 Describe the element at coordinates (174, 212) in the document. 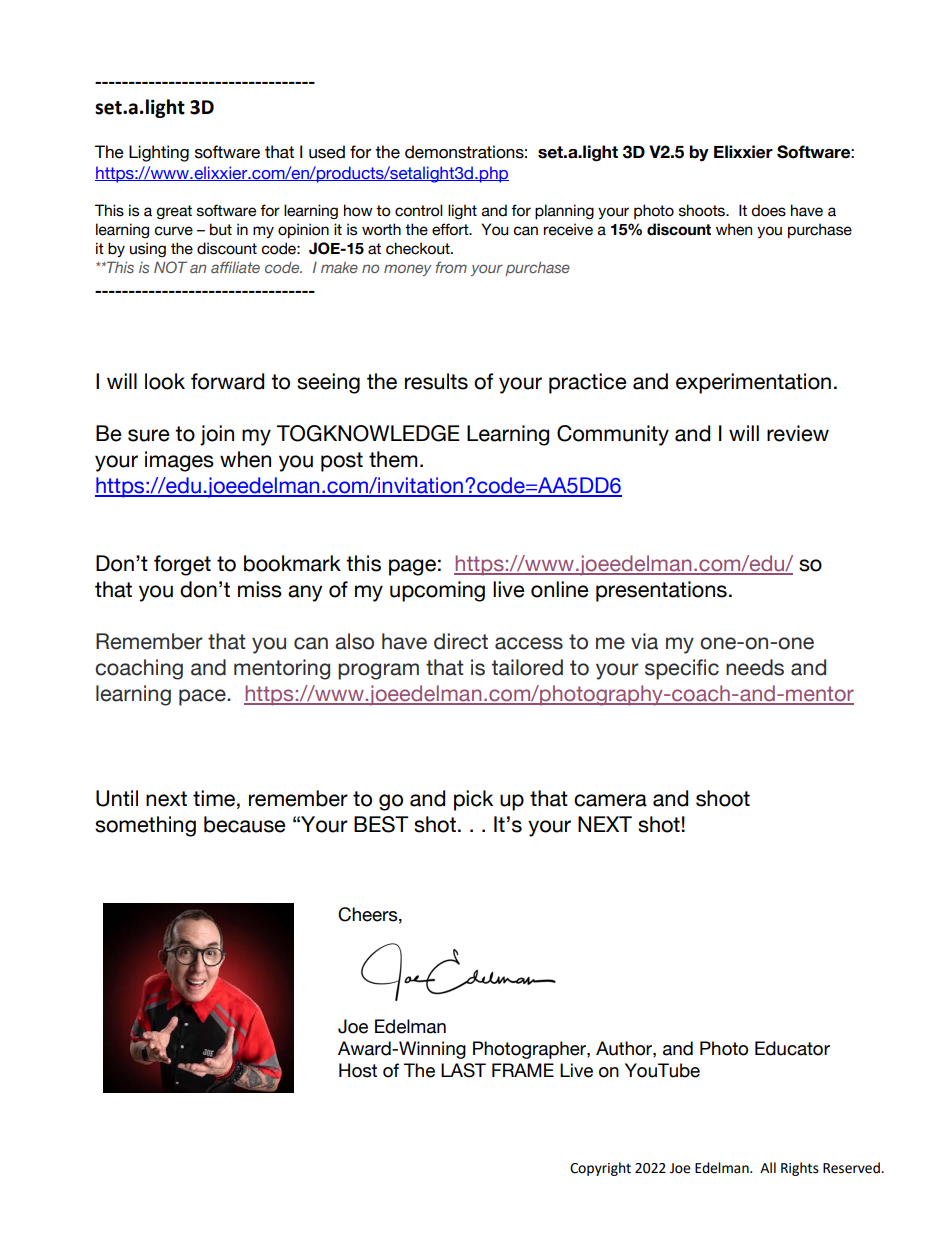

I see `great` at that location.
